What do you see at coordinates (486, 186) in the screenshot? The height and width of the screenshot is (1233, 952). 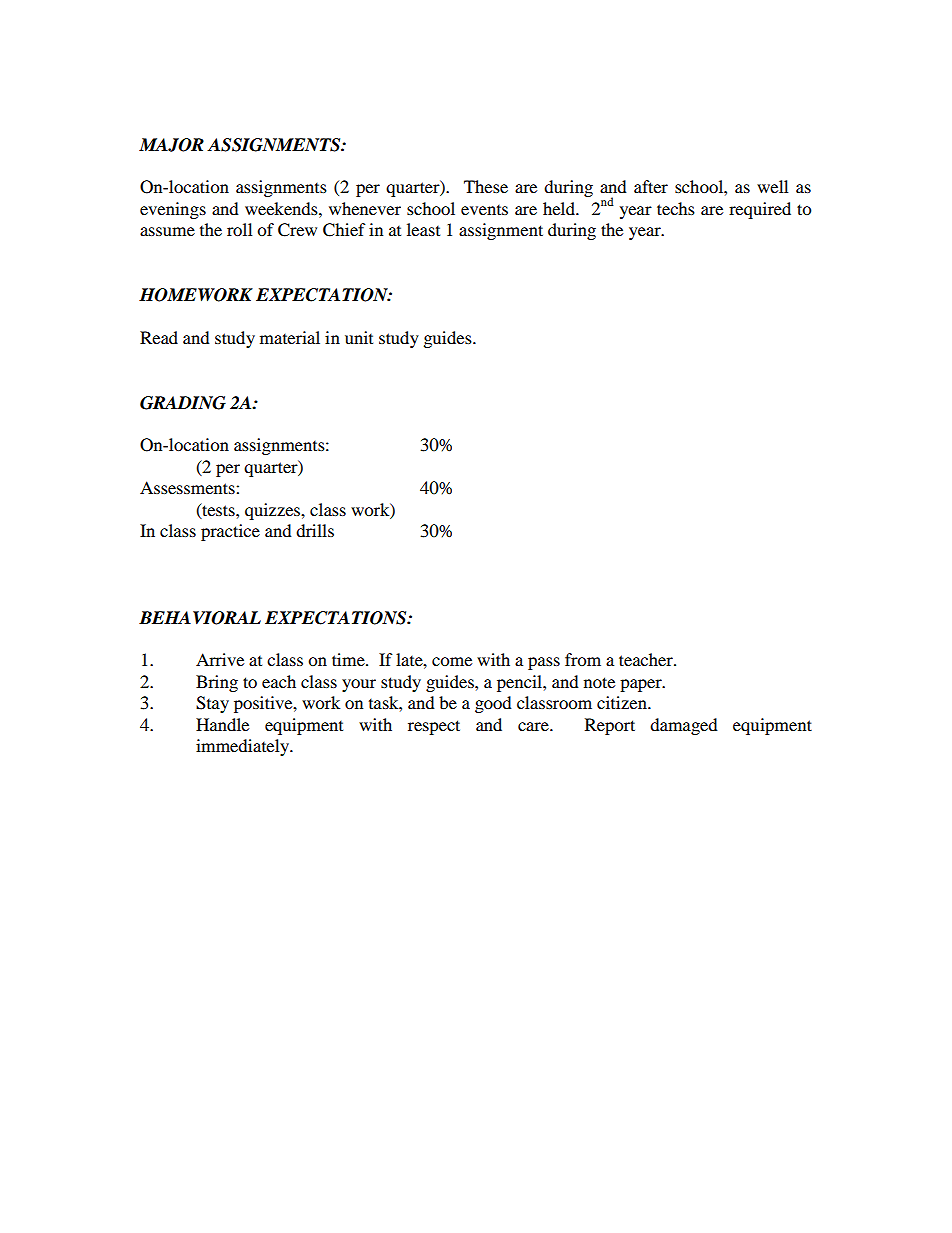 I see `These` at bounding box center [486, 186].
